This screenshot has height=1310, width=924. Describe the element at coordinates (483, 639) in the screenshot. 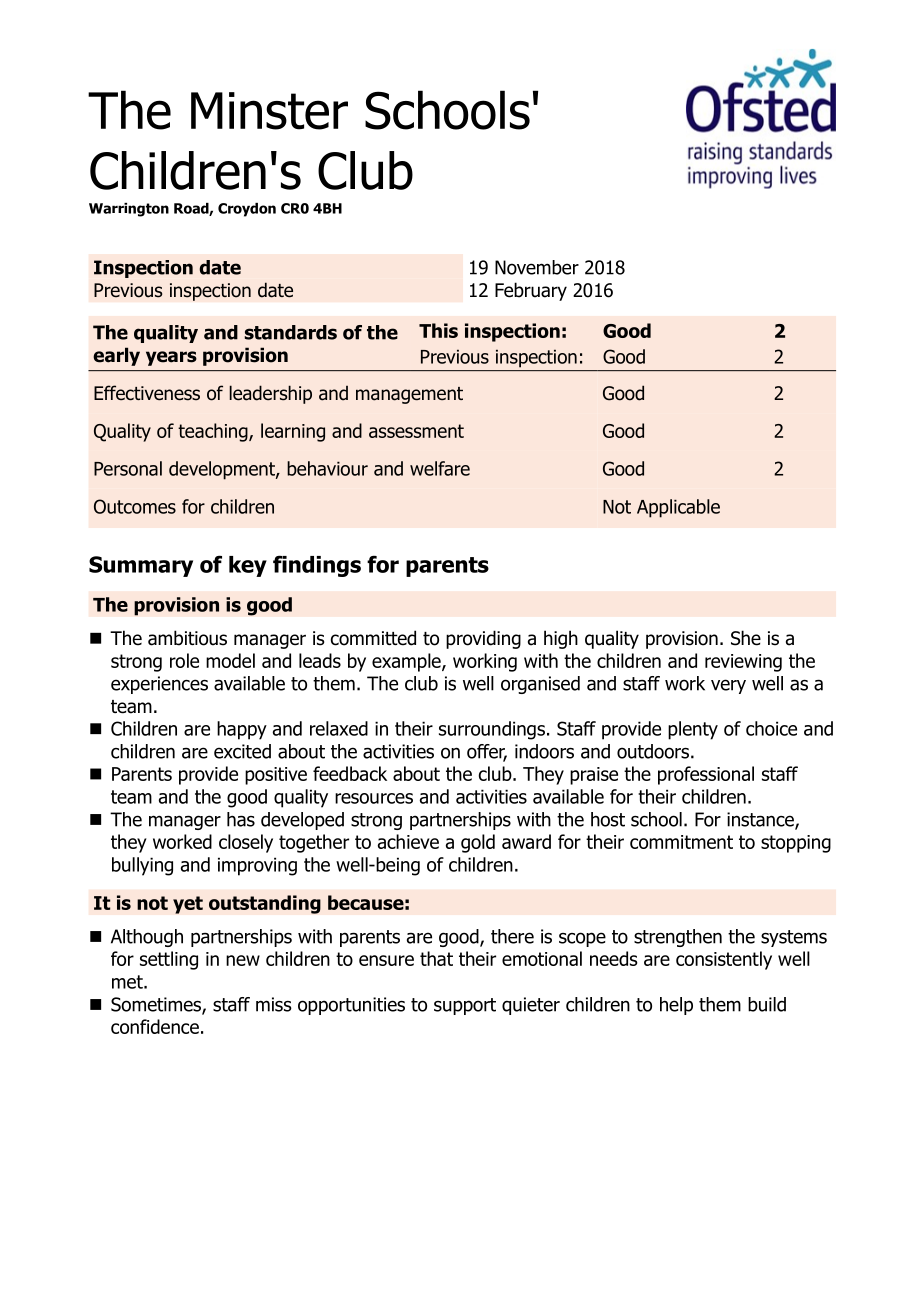

I see `providing` at that location.
